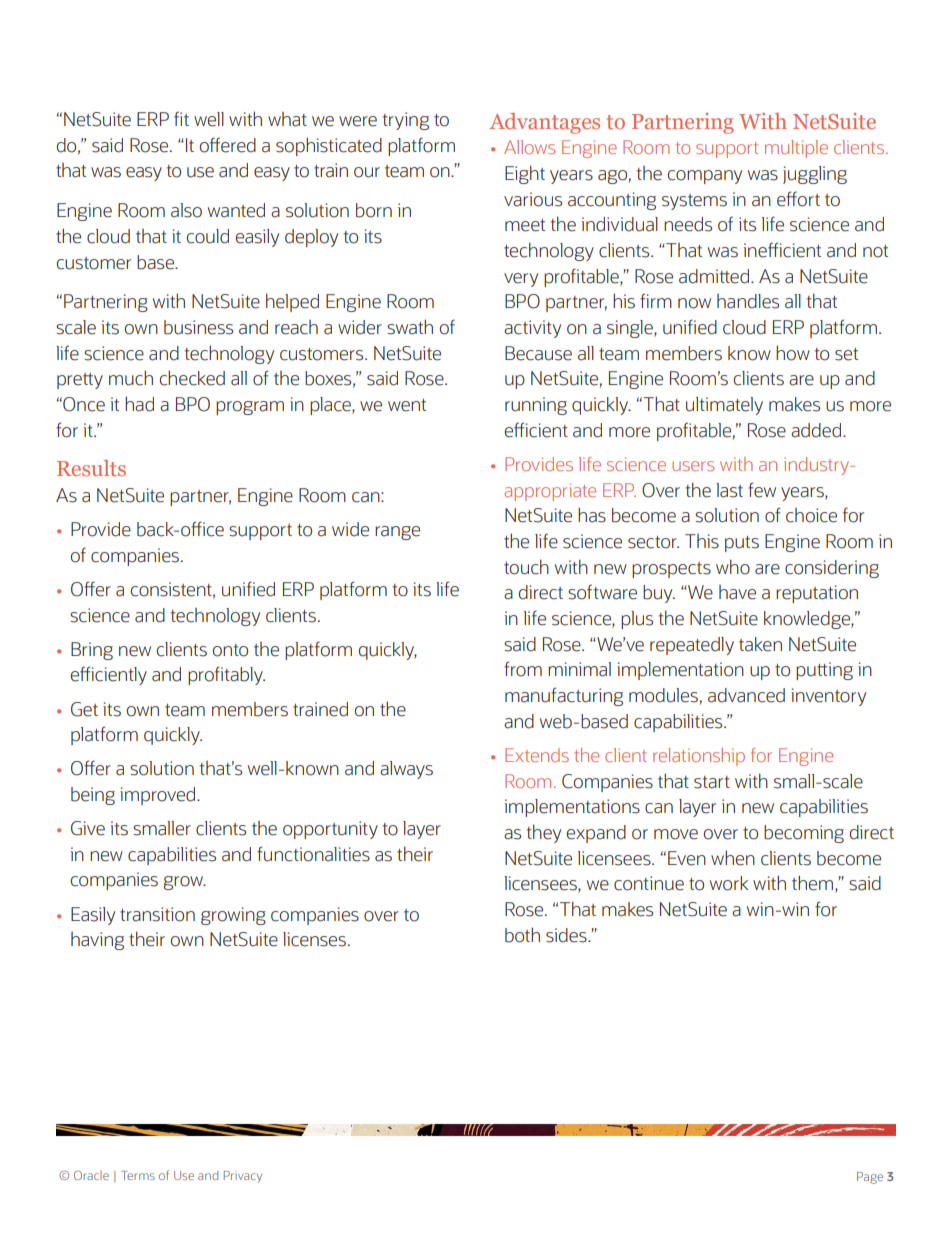  I want to click on Privacy, so click(243, 1177).
